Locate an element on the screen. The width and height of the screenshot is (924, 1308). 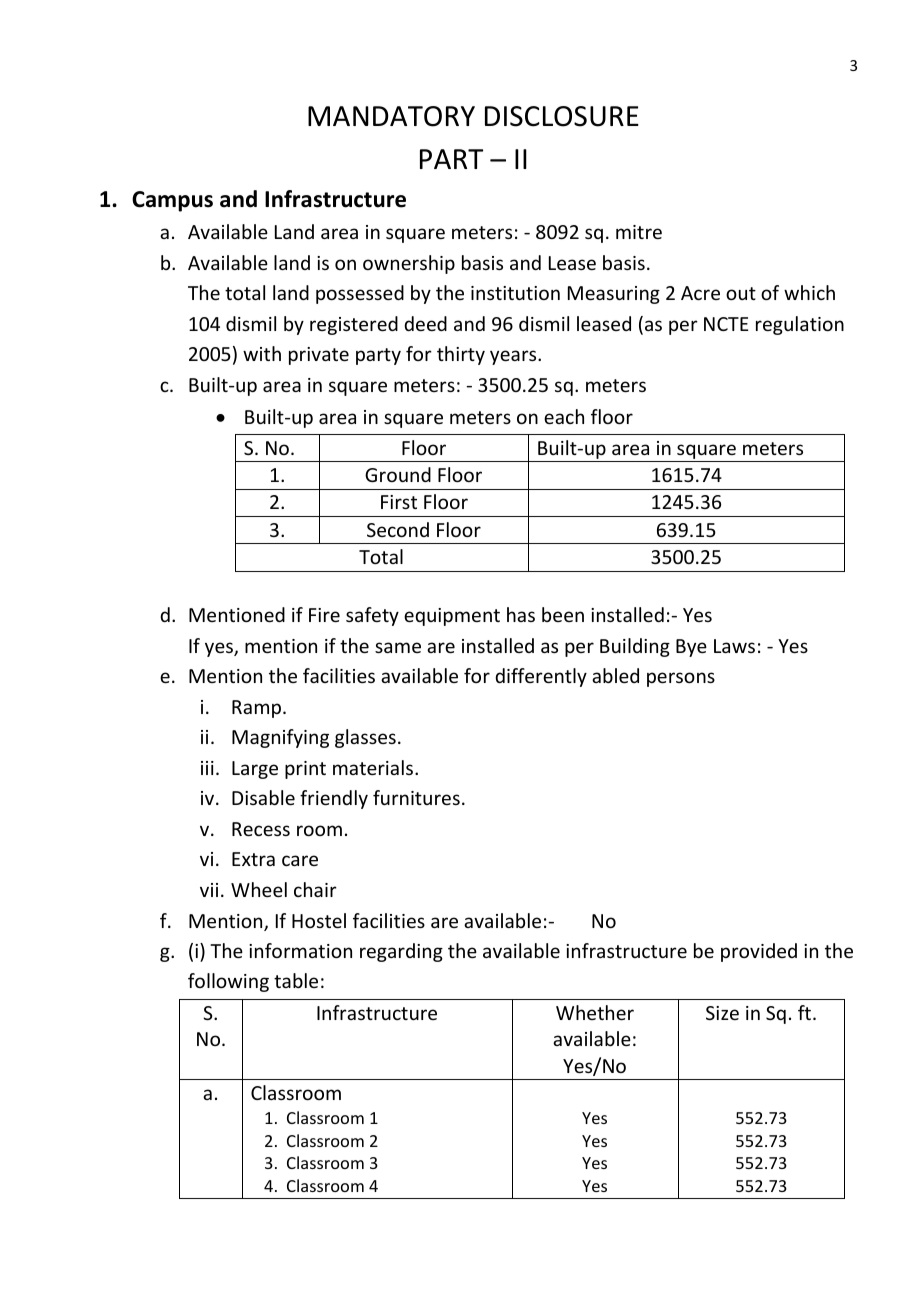
persons is located at coordinates (681, 679).
